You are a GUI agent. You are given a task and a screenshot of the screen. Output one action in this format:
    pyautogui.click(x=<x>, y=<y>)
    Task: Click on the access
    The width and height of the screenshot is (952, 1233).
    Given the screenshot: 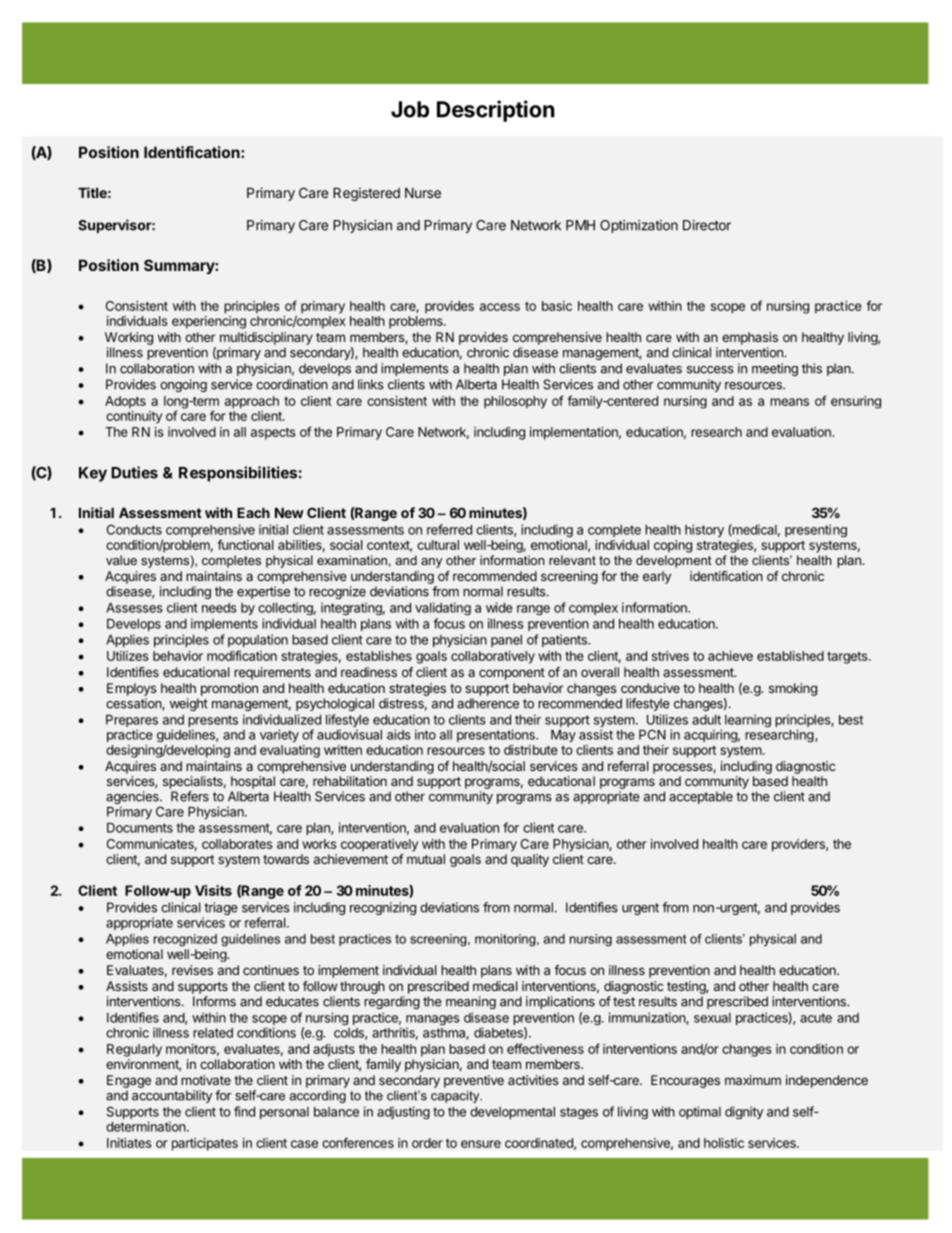 What is the action you would take?
    pyautogui.click(x=500, y=307)
